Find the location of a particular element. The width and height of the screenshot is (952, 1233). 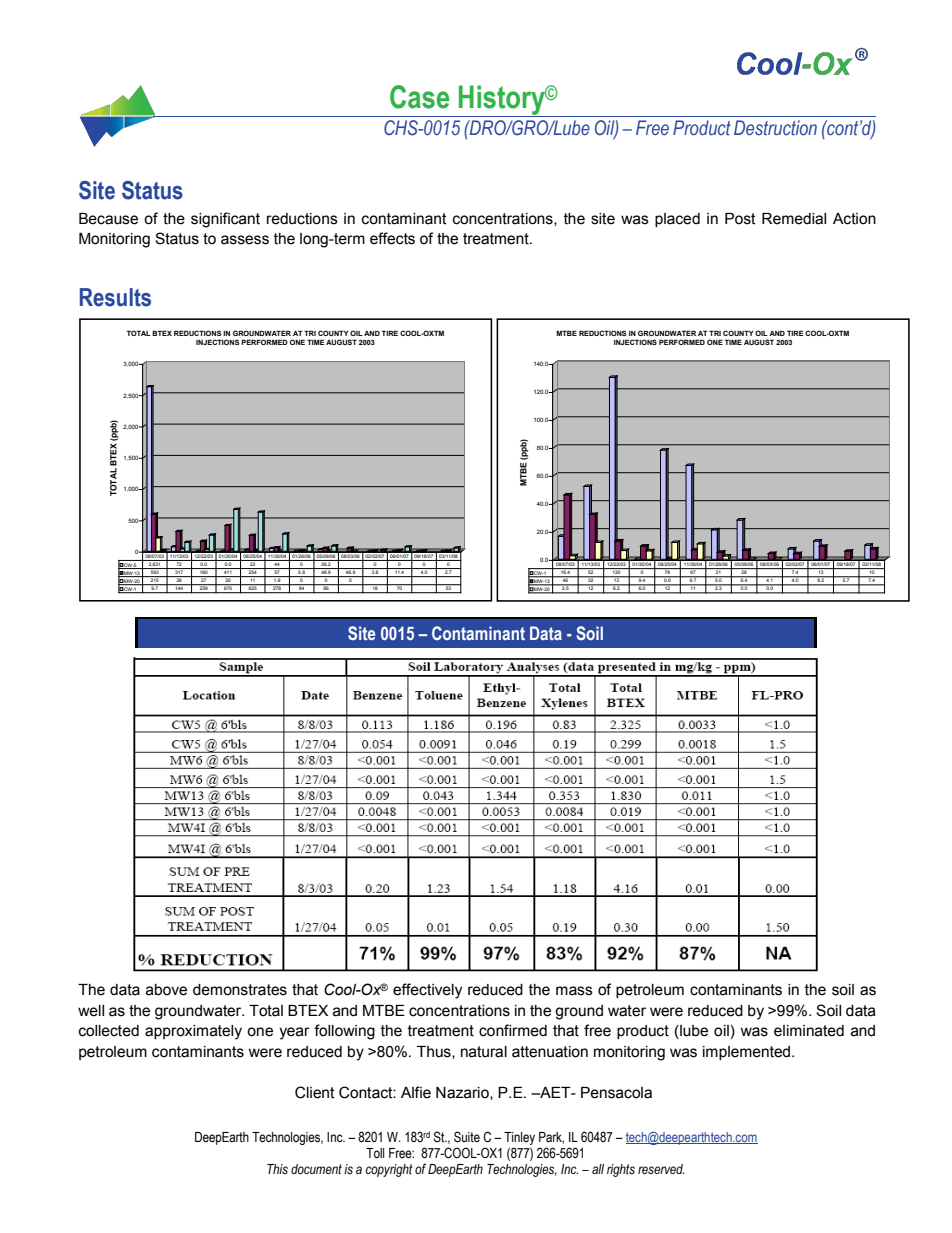

assess is located at coordinates (245, 240).
